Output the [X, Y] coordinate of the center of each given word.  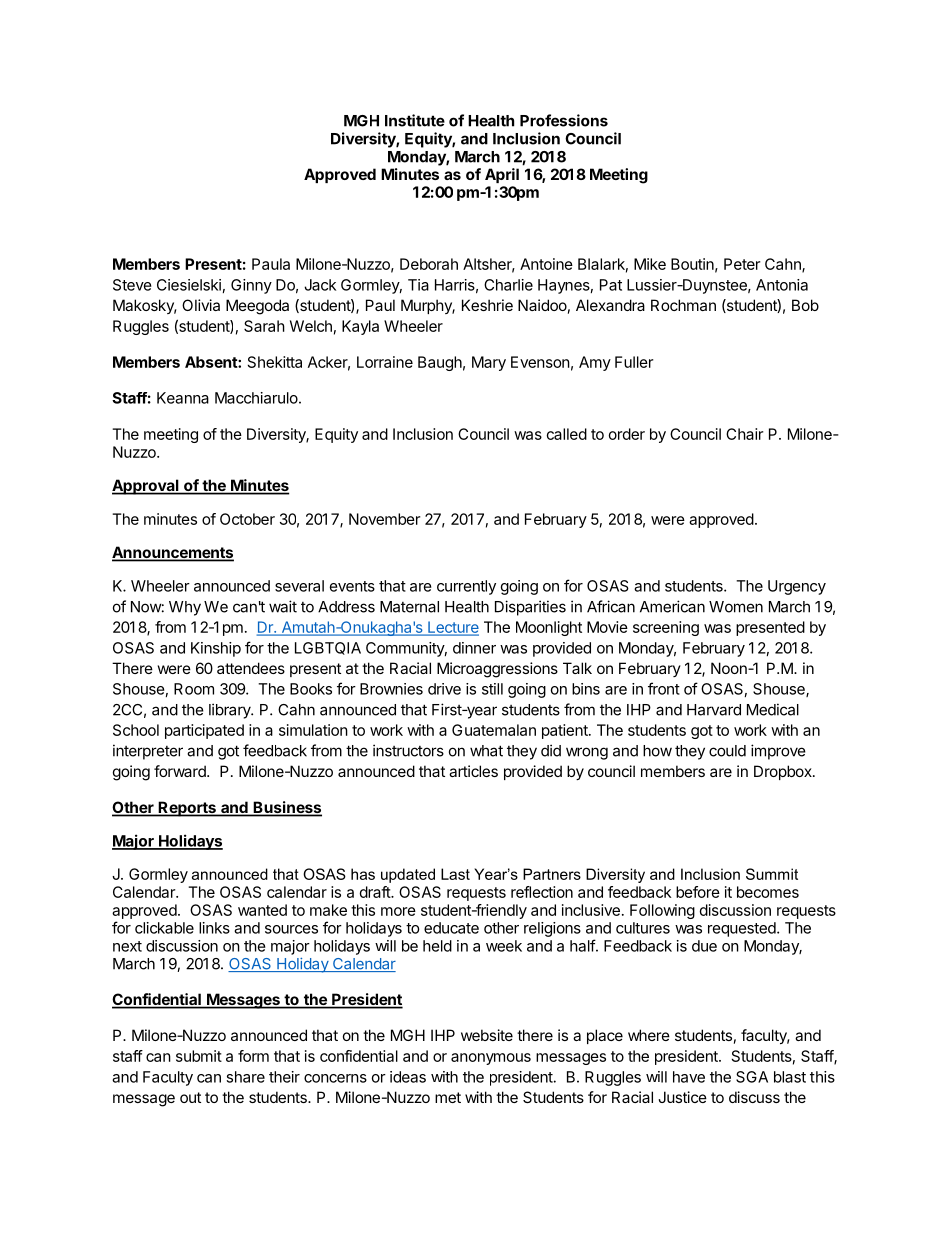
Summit [772, 874]
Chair [744, 434]
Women [736, 607]
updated [408, 875]
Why [185, 608]
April [502, 175]
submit [199, 1056]
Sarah [264, 326]
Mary [489, 363]
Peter [742, 264]
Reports [187, 809]
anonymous [491, 1059]
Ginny [251, 286]
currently [466, 587]
